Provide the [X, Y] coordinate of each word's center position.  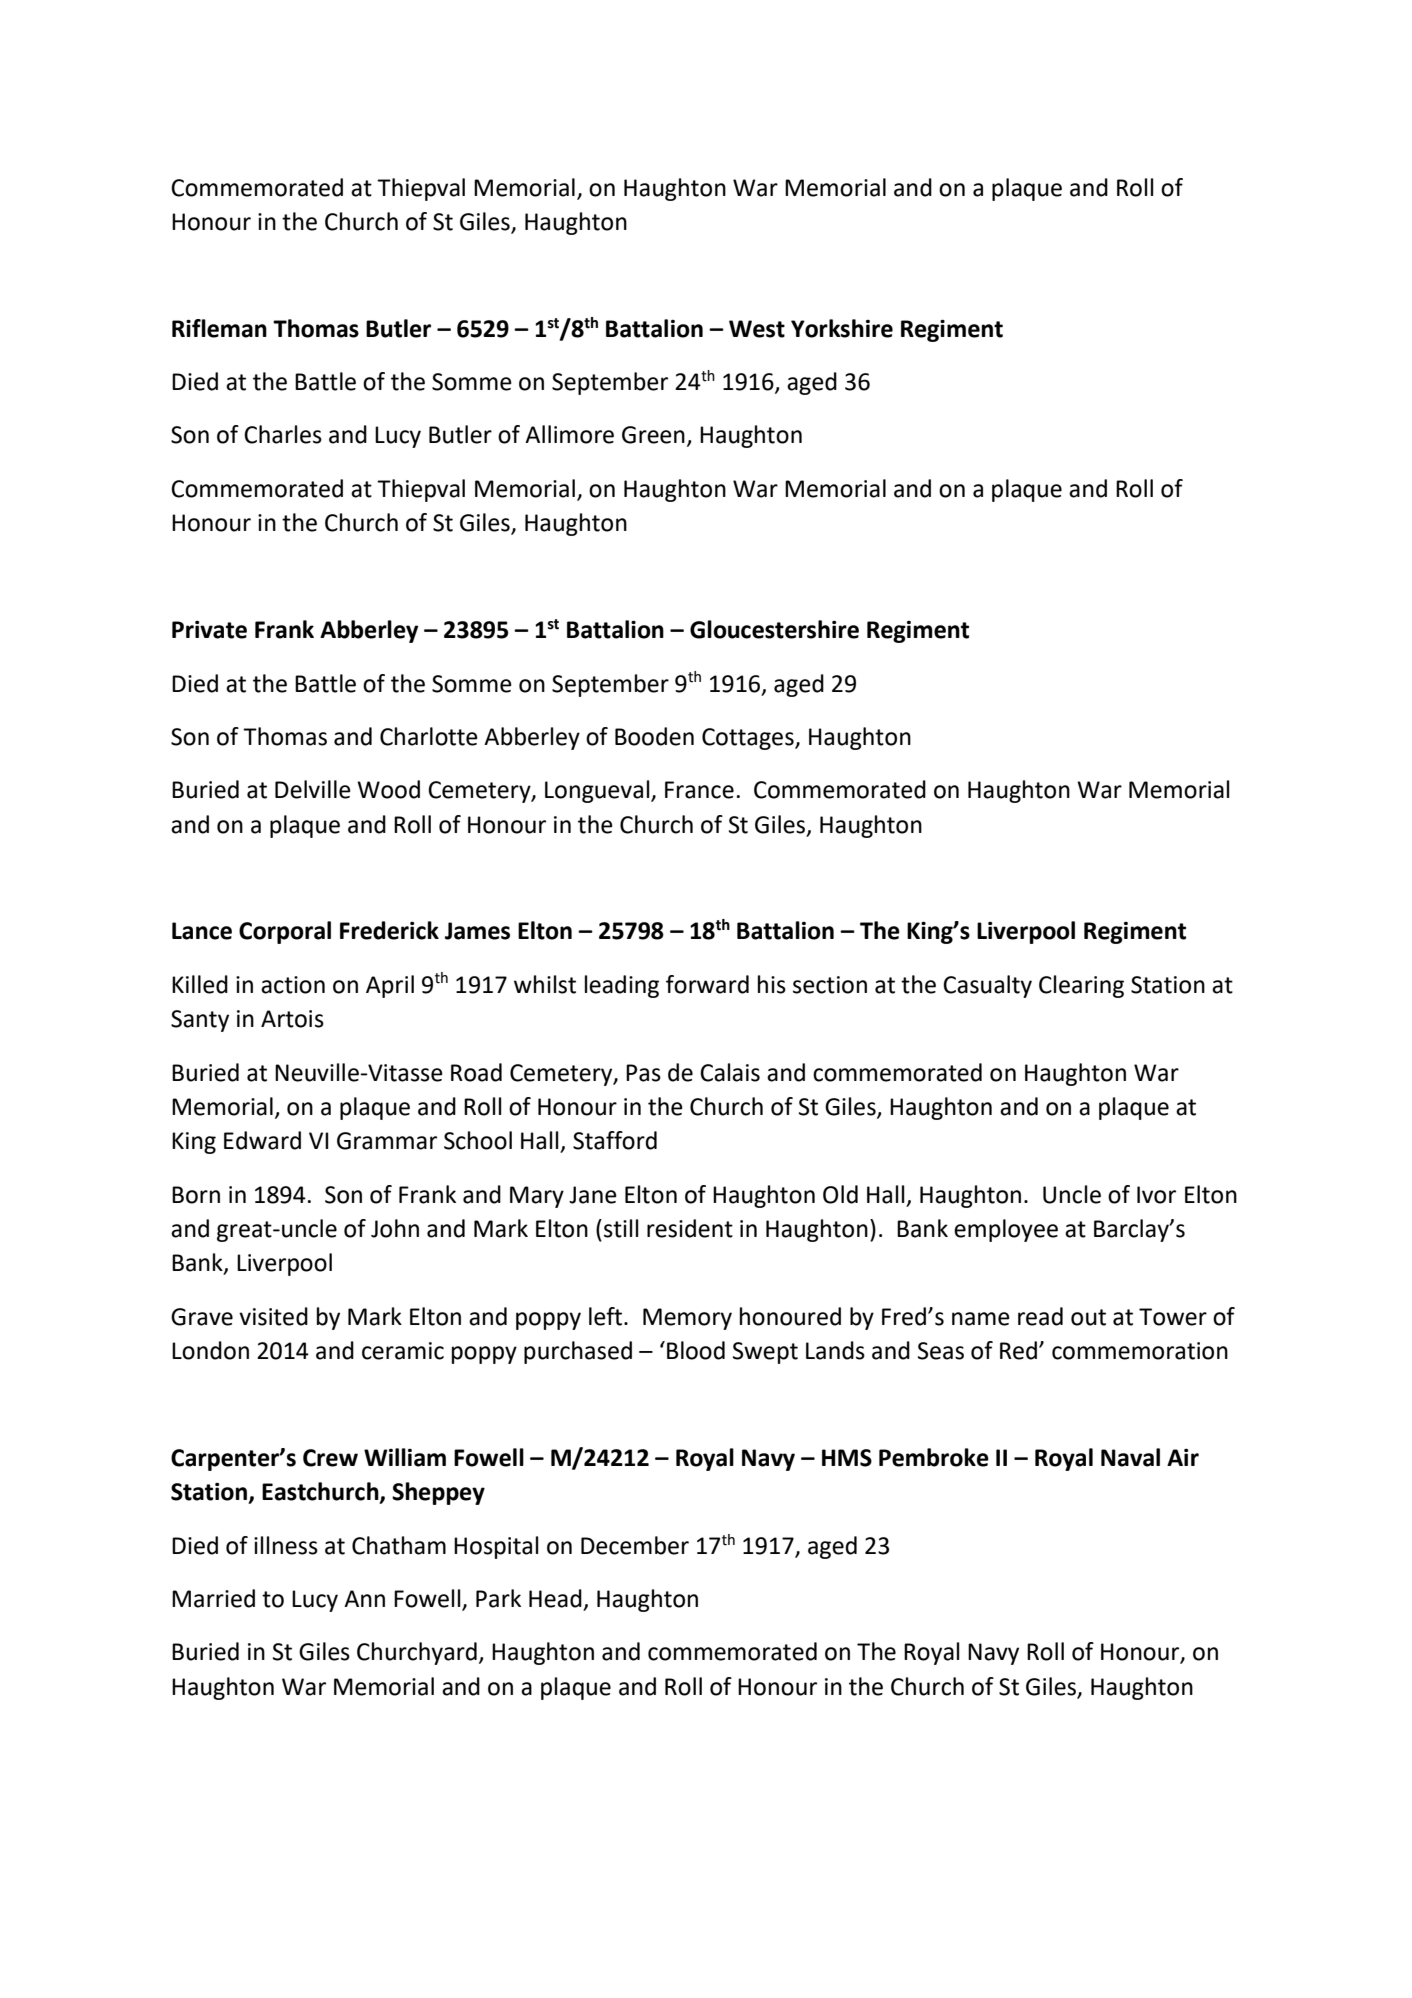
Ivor [1156, 1195]
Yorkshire [842, 328]
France [699, 790]
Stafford [615, 1140]
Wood [388, 789]
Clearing [1081, 986]
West [757, 329]
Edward [262, 1140]
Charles [283, 434]
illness [286, 1545]
